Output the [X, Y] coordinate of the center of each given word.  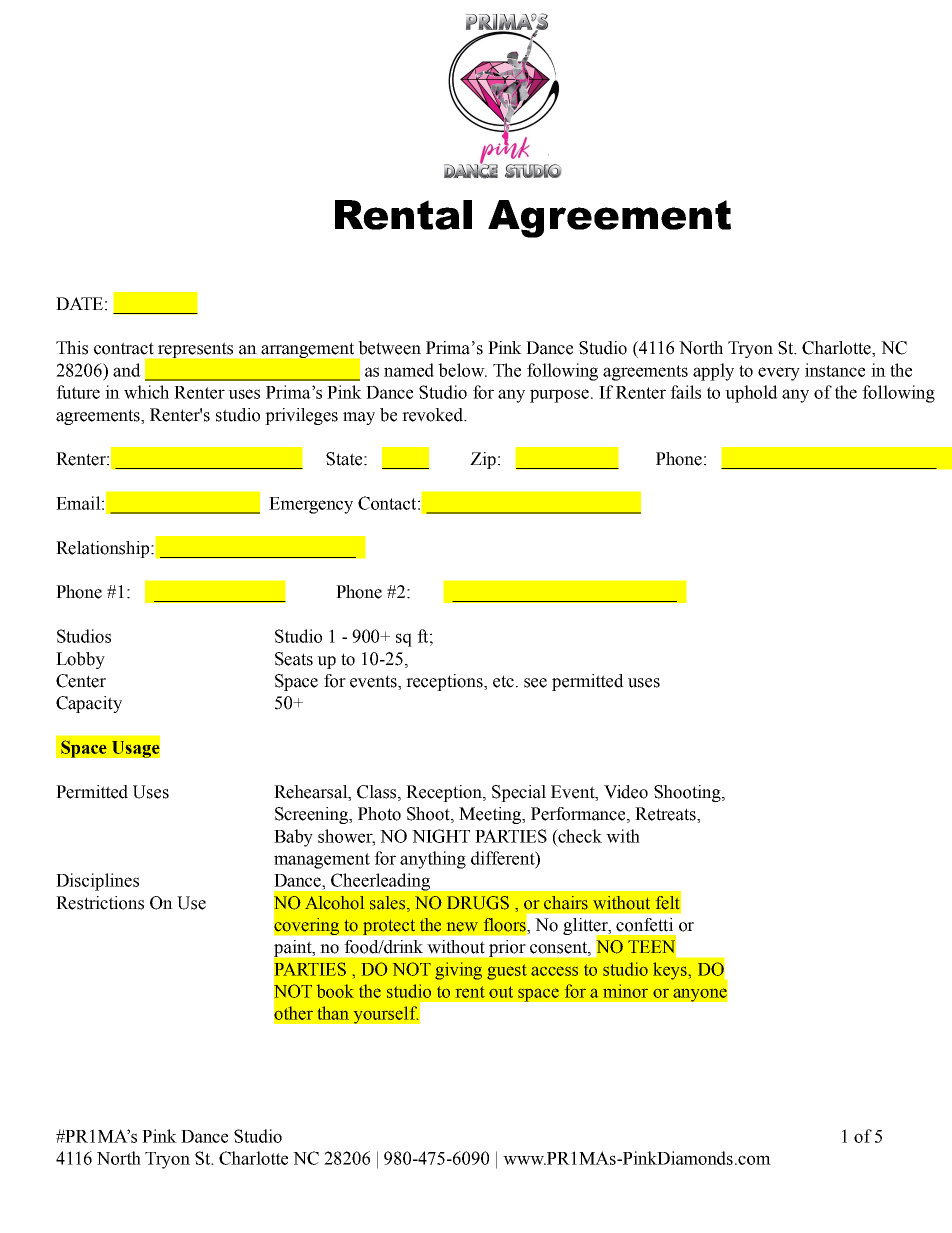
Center [81, 681]
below [462, 370]
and [127, 370]
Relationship [104, 549]
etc [503, 681]
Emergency [311, 505]
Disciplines [97, 882]
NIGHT [441, 836]
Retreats [666, 815]
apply [713, 372]
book [335, 991]
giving [458, 971]
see [535, 683]
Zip [484, 460]
